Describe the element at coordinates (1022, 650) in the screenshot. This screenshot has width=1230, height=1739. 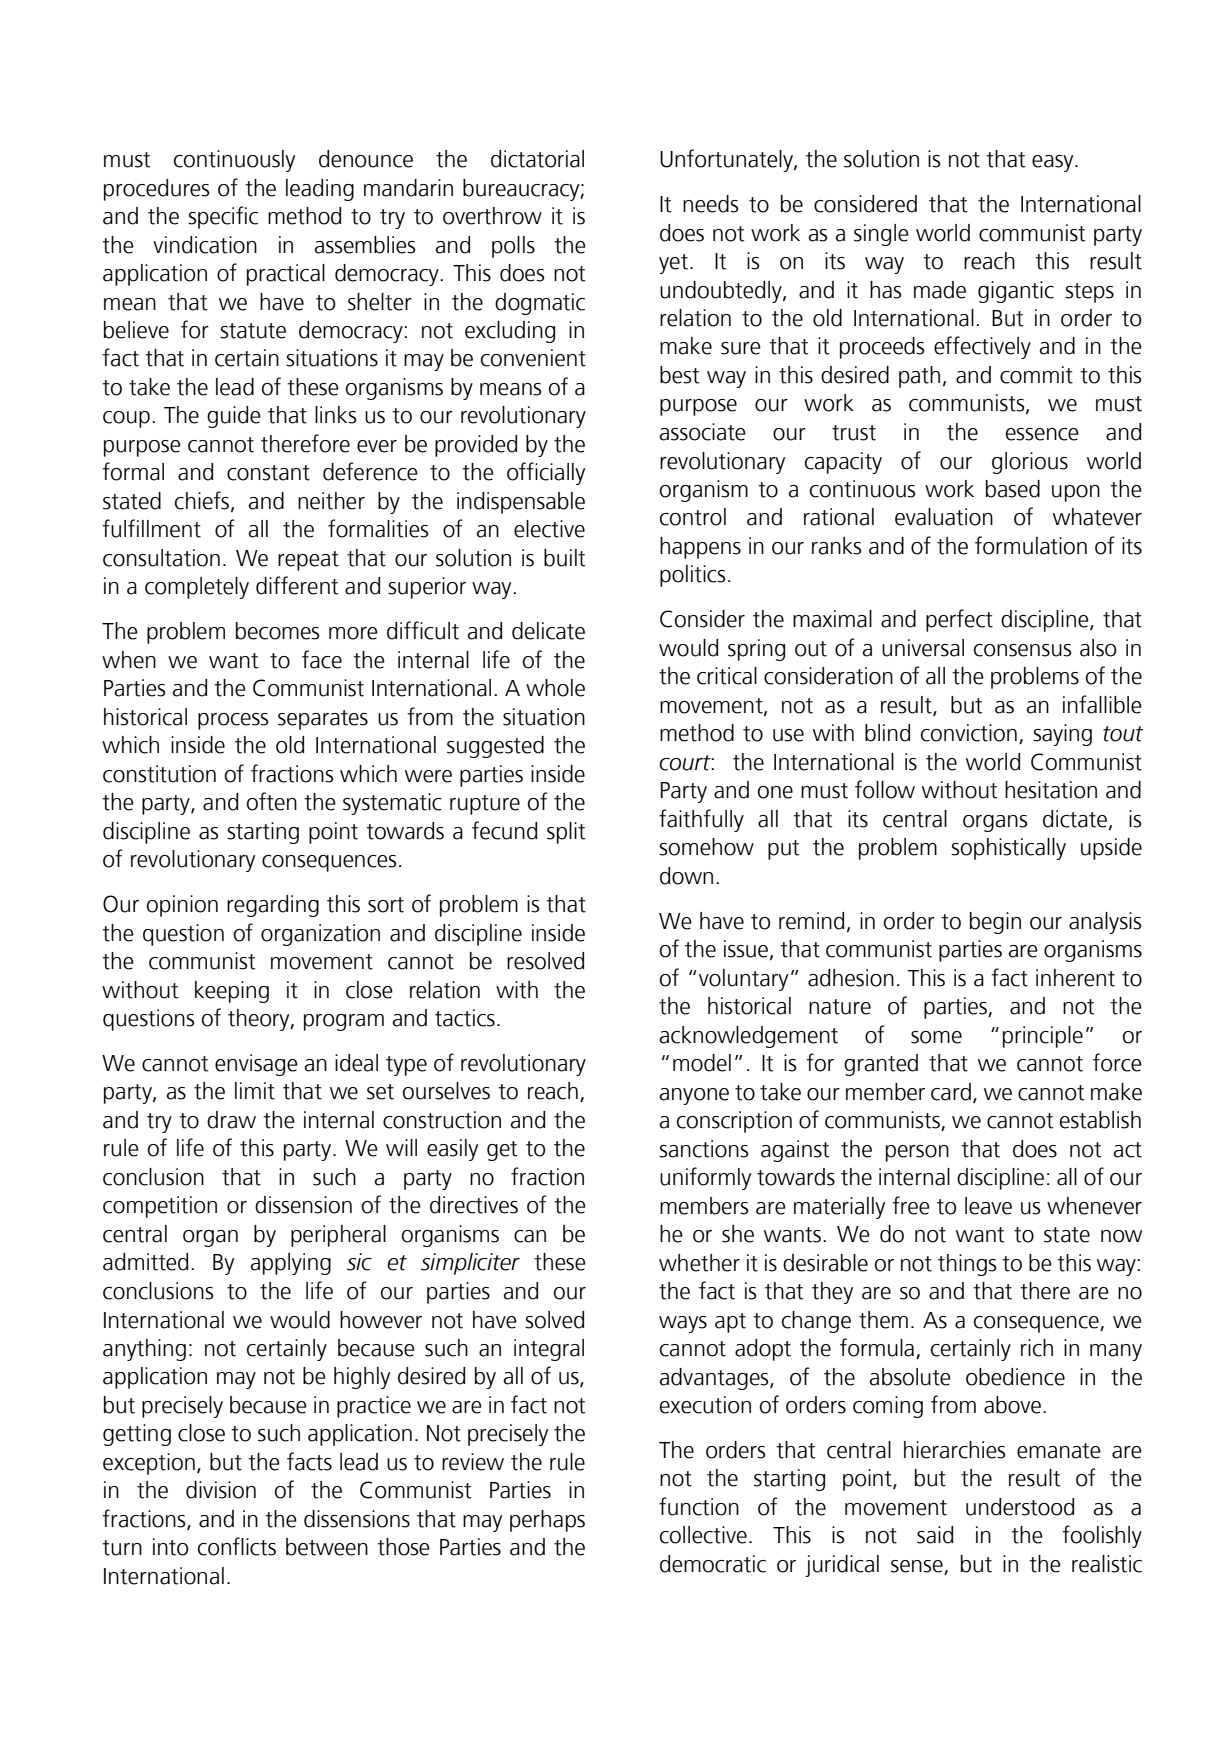
I see `consensus` at that location.
